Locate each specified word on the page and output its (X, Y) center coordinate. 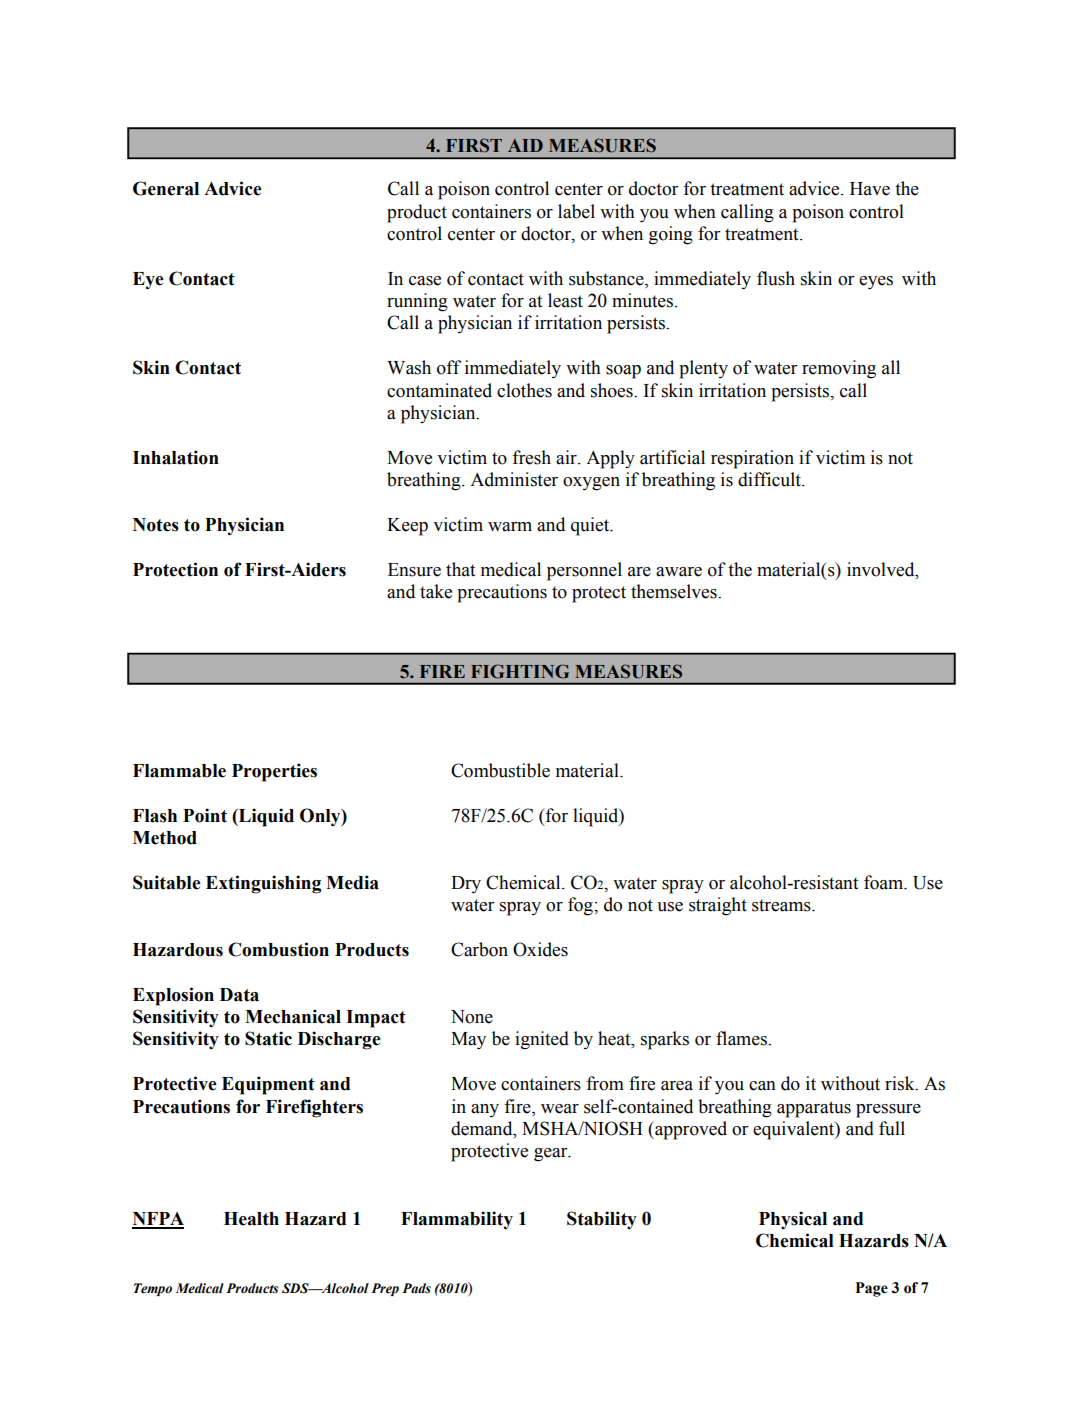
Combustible (500, 770)
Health (251, 1219)
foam (885, 882)
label (576, 211)
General (166, 188)
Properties (274, 772)
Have (870, 189)
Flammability (457, 1220)
